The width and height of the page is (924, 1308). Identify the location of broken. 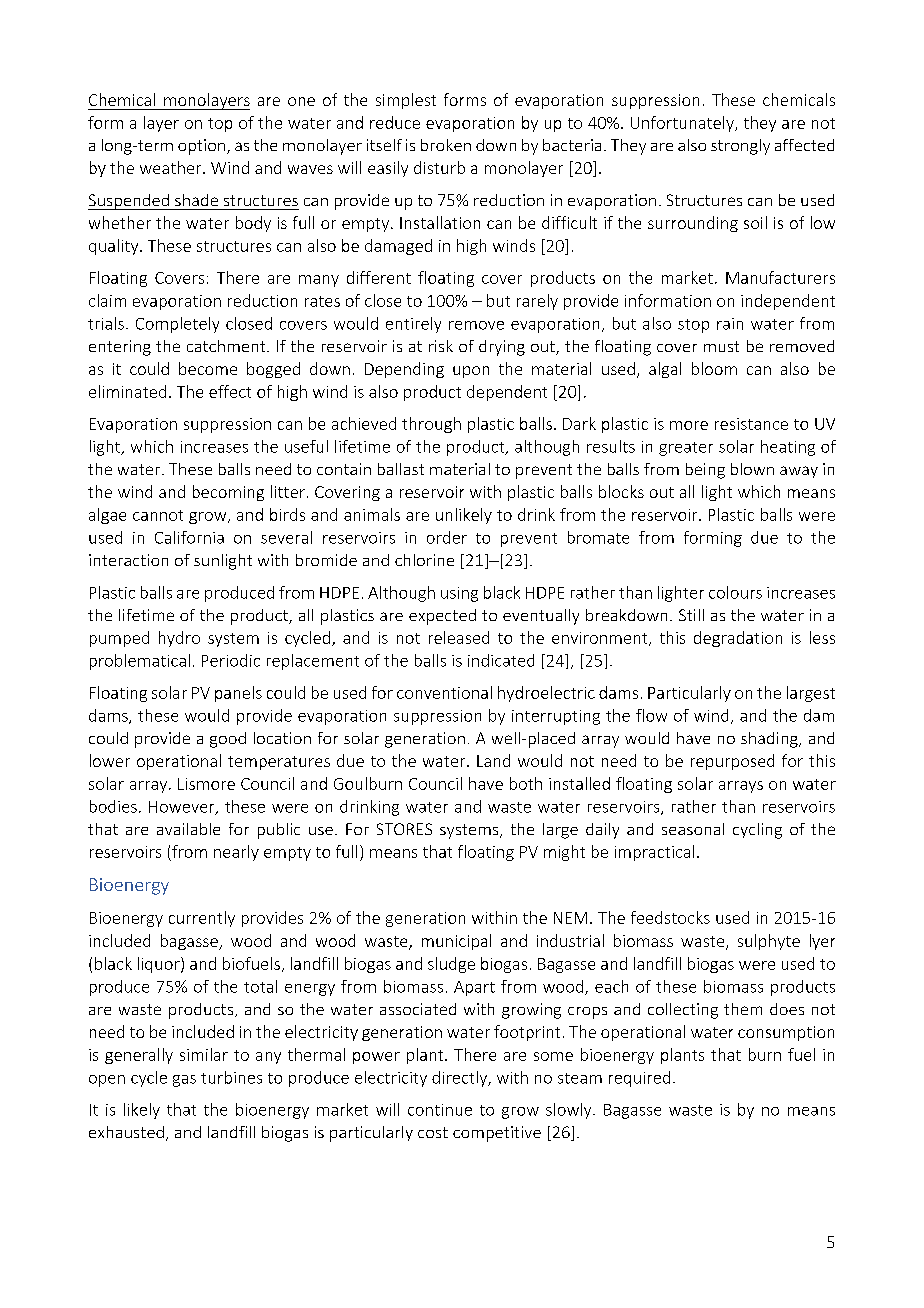
(446, 145).
